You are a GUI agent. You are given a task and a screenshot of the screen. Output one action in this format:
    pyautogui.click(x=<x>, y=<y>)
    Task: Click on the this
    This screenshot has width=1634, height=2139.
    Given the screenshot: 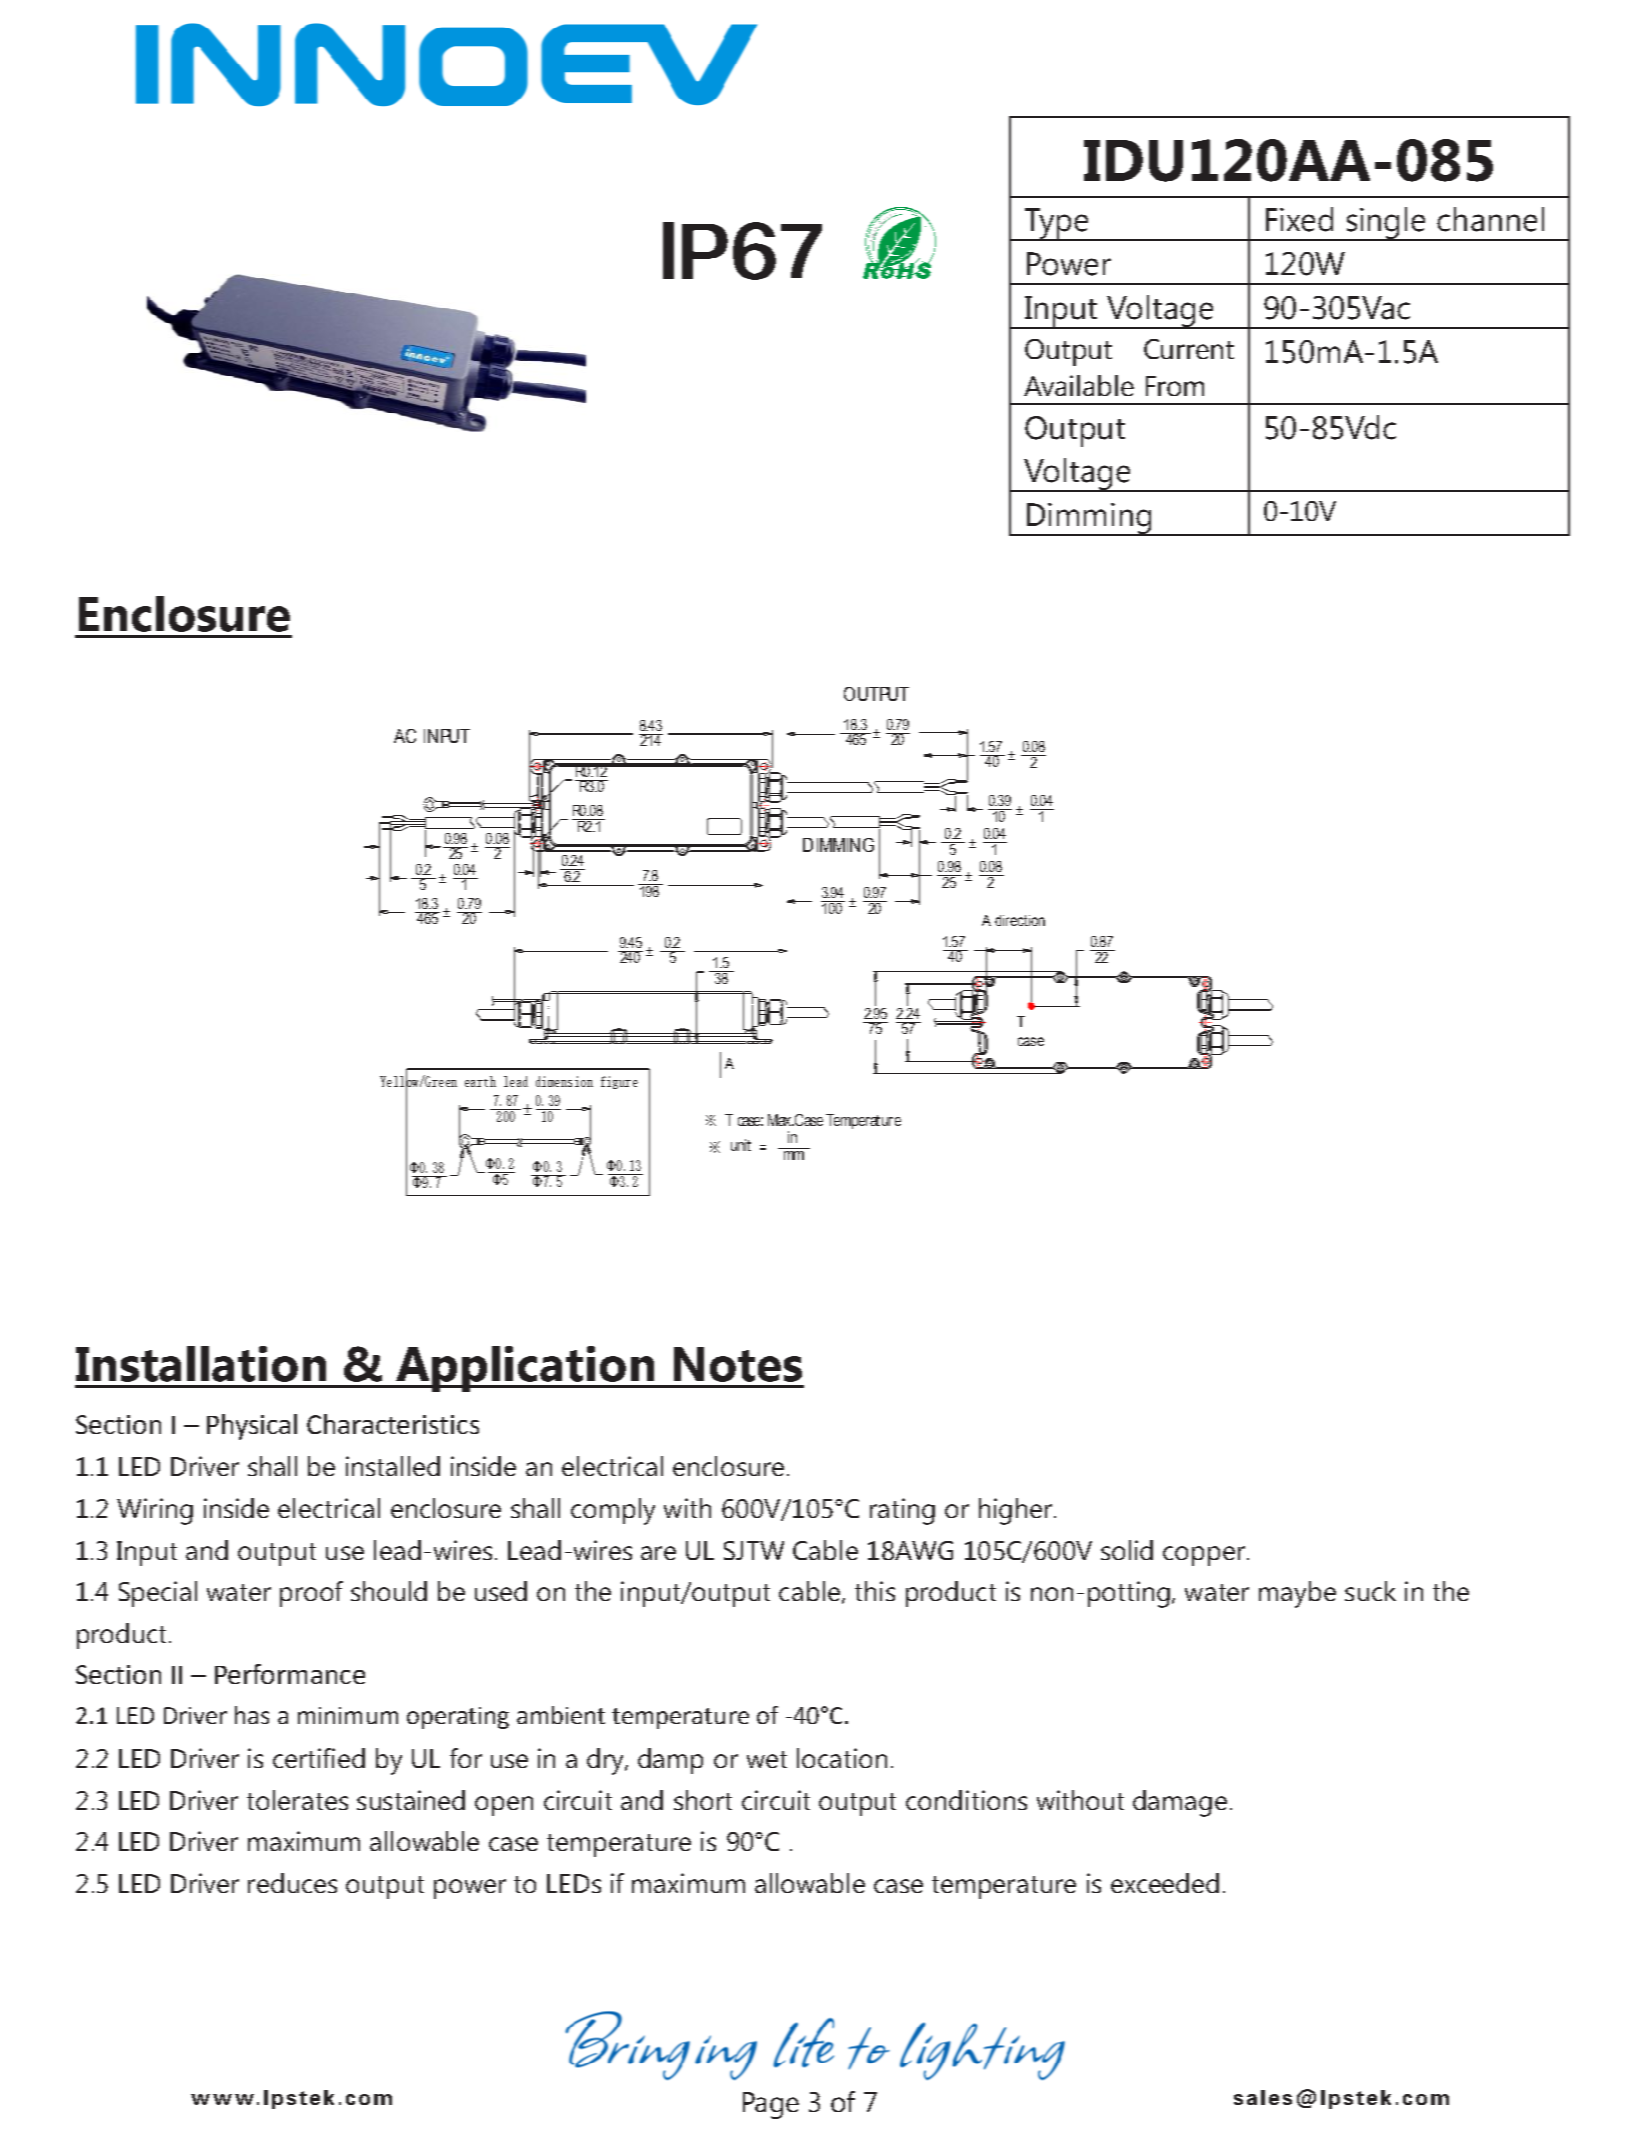 What is the action you would take?
    pyautogui.click(x=875, y=1591)
